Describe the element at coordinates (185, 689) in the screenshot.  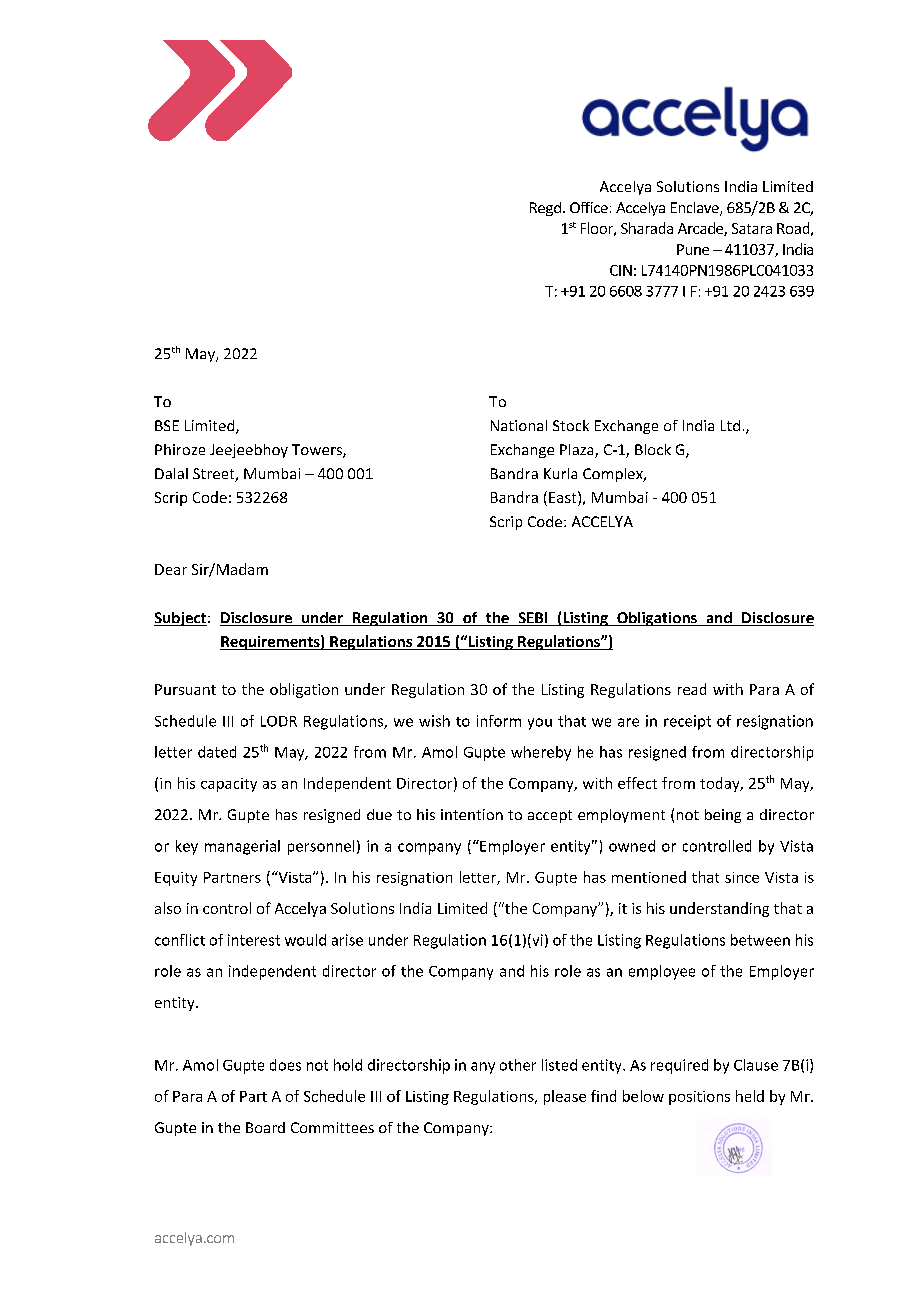
I see `Pursuant` at that location.
